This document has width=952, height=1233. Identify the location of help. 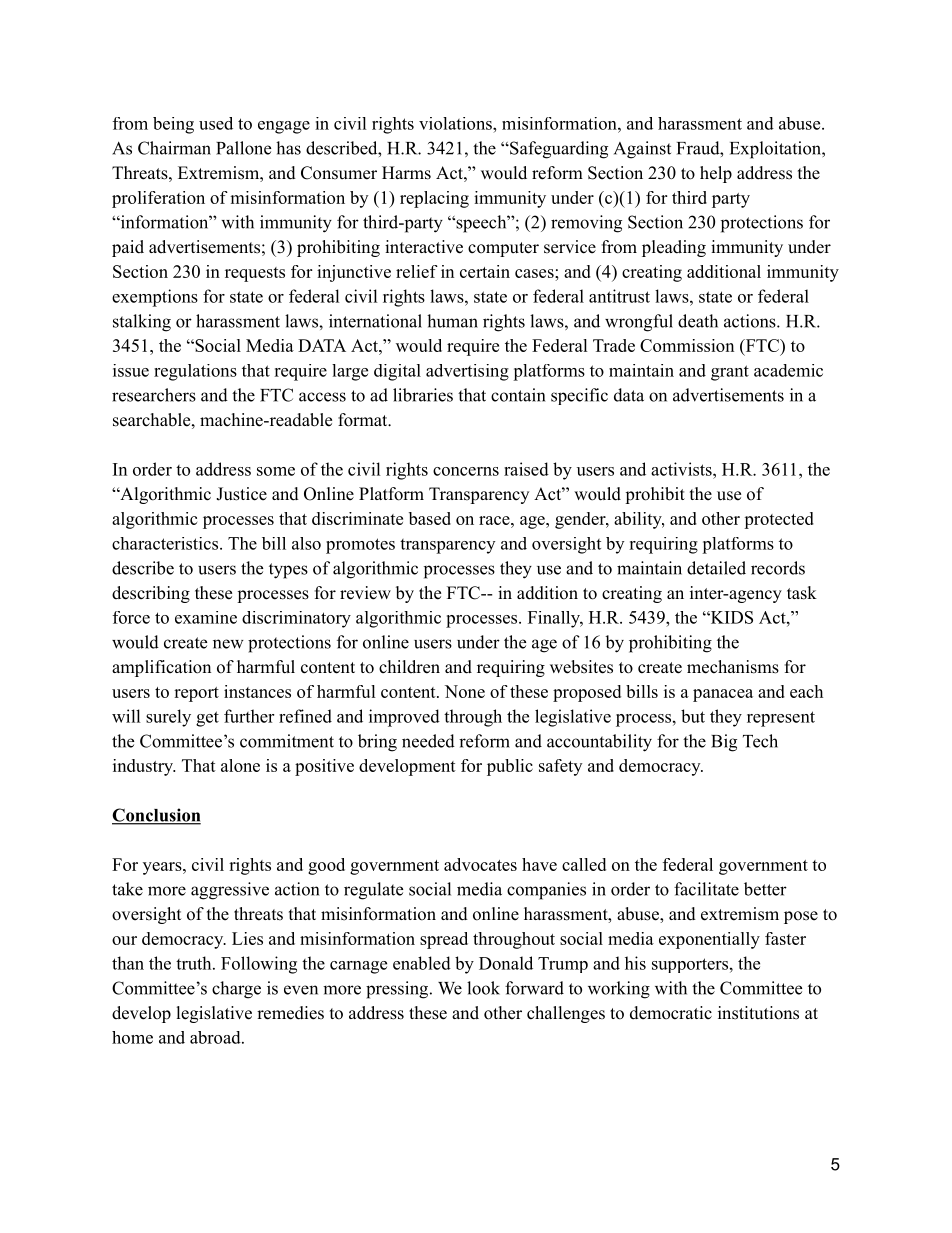
(716, 174).
